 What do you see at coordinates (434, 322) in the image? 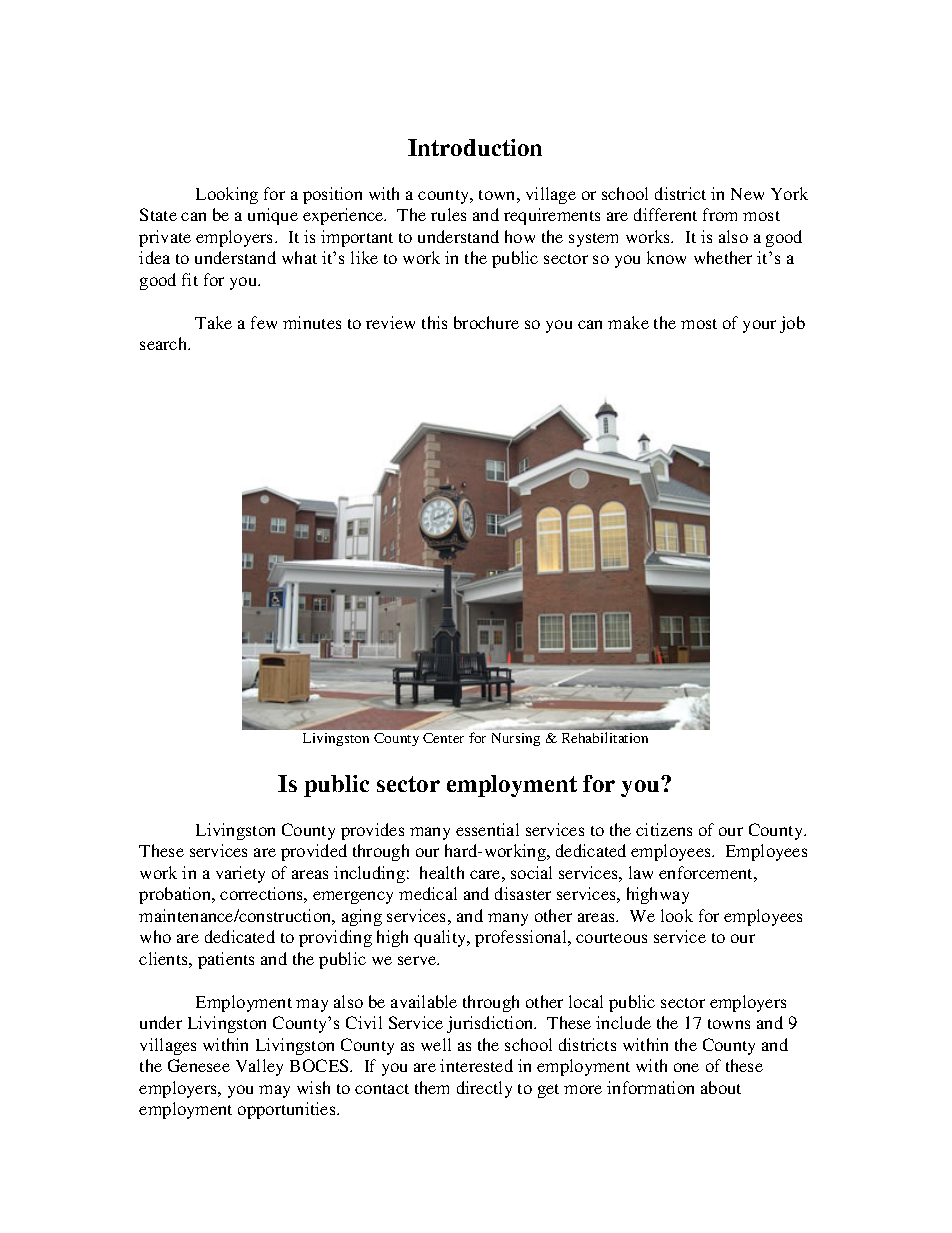
I see `this` at bounding box center [434, 322].
